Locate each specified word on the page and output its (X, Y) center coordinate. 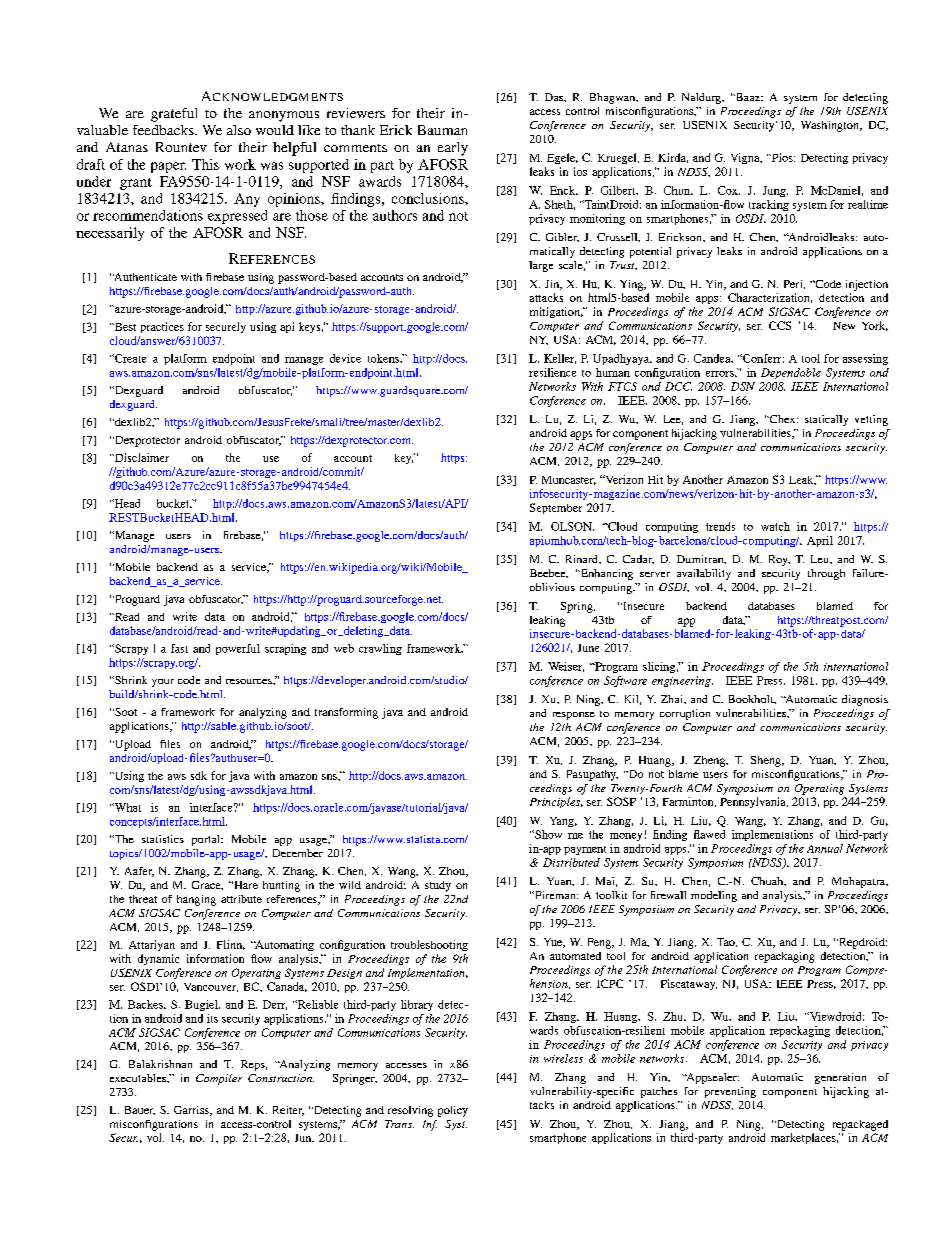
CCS (780, 325)
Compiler (219, 1079)
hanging (196, 900)
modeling (714, 896)
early (453, 149)
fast (179, 648)
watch (775, 526)
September (556, 508)
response (574, 716)
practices (162, 327)
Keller (560, 359)
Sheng (767, 761)
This (205, 164)
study (438, 886)
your (163, 683)
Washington (831, 126)
